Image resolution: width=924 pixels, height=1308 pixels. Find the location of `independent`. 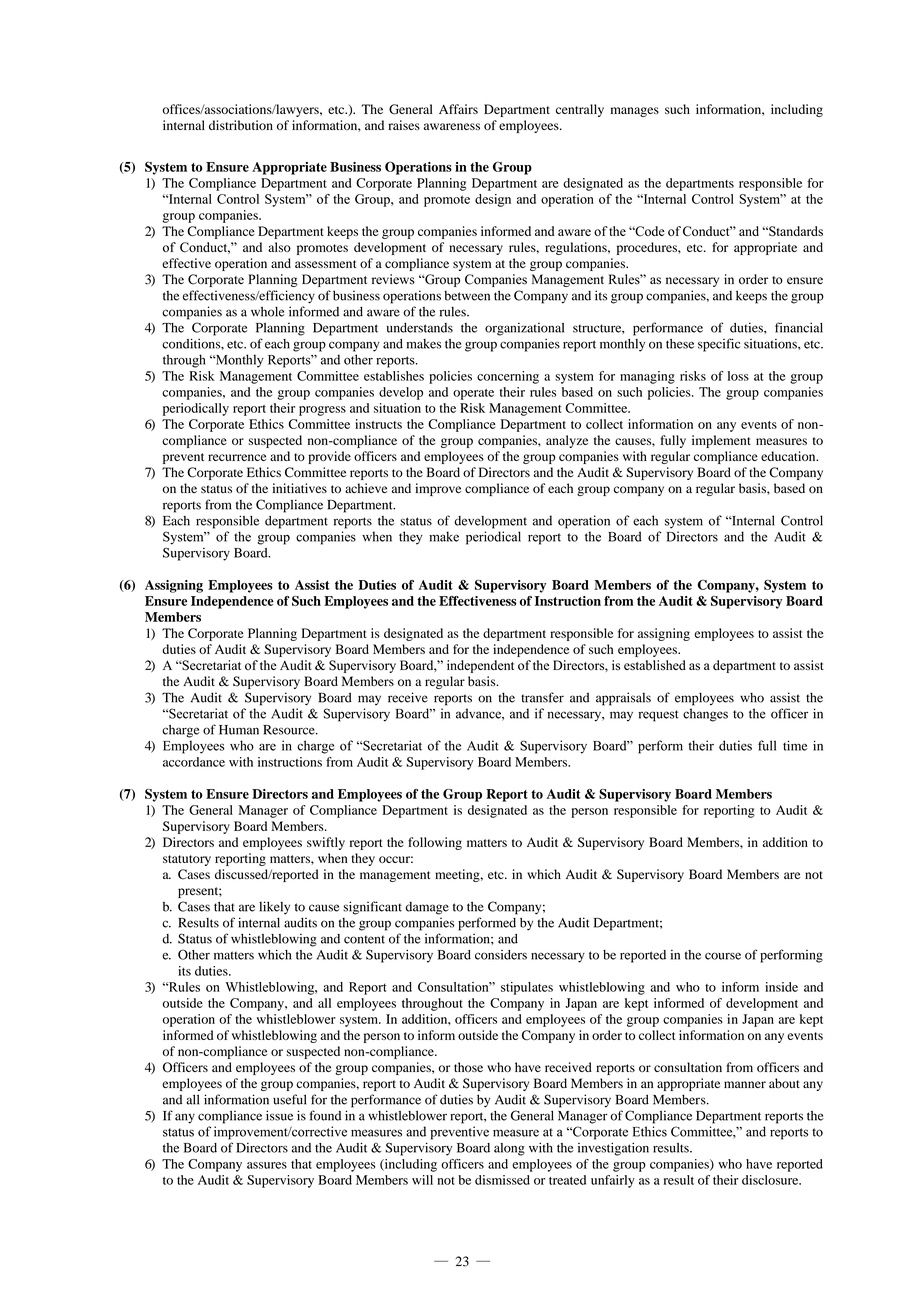

independent is located at coordinates (480, 666).
